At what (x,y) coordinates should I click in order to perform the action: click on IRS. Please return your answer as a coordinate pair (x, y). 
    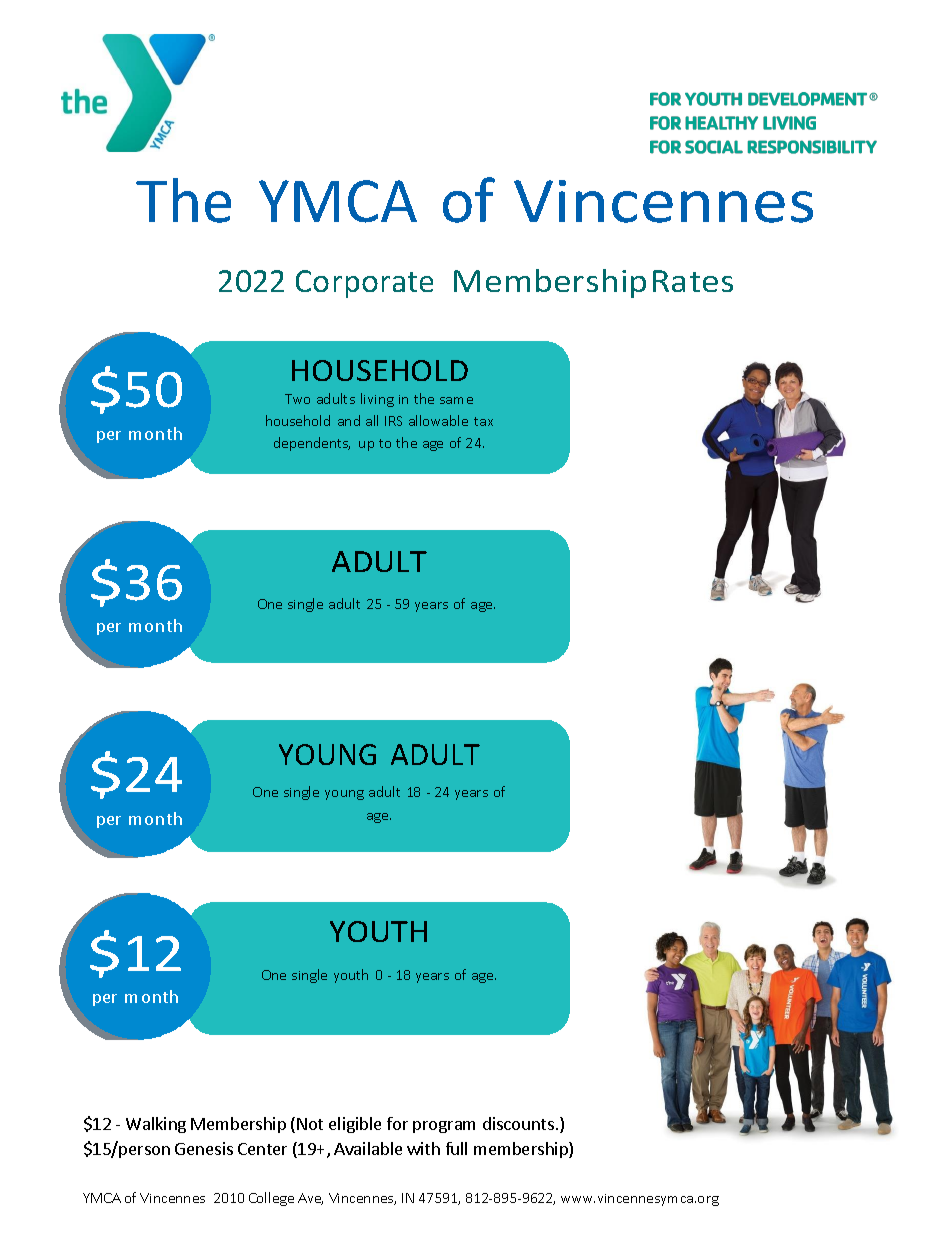
    Looking at the image, I should click on (393, 421).
